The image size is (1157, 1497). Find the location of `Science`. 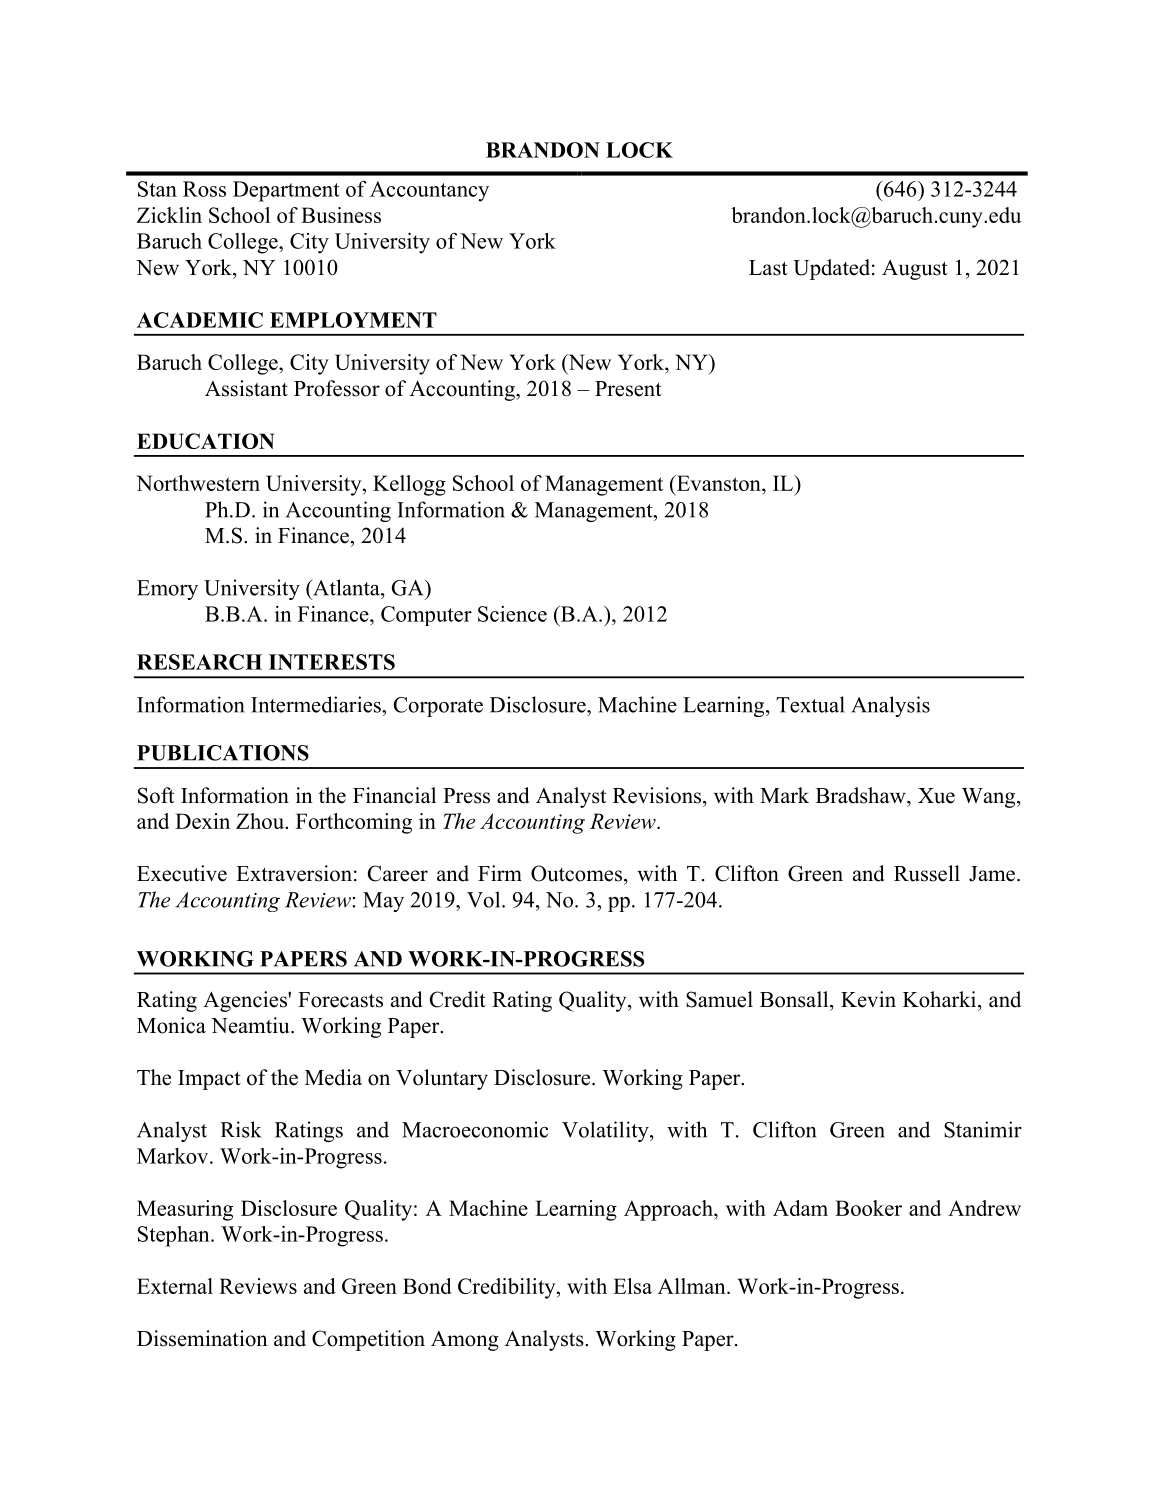

Science is located at coordinates (512, 614).
